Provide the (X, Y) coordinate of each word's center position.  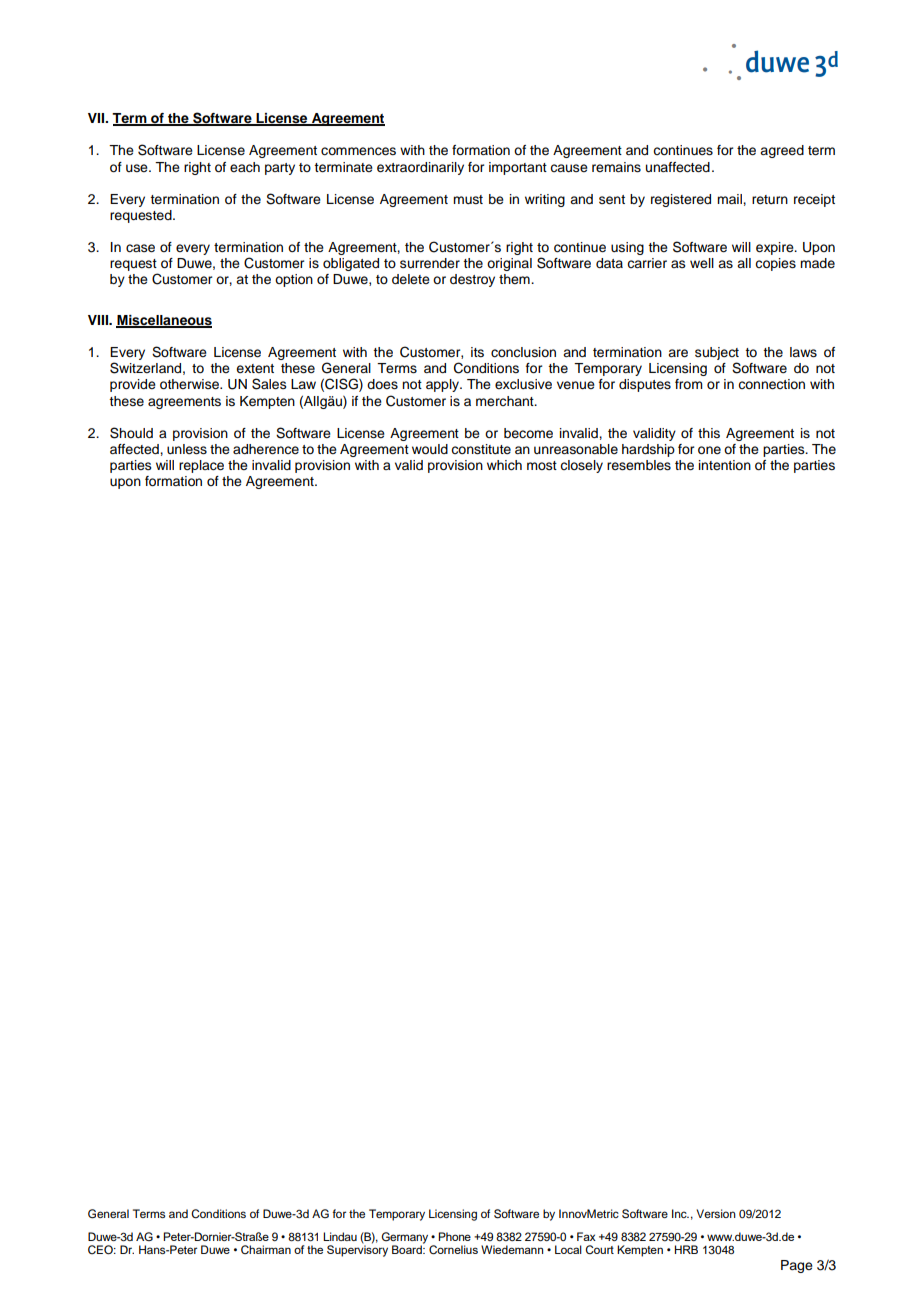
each (245, 167)
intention (725, 465)
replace (201, 466)
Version (716, 1213)
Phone (454, 1236)
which (504, 465)
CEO (101, 1250)
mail (730, 199)
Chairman (266, 1249)
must (468, 199)
